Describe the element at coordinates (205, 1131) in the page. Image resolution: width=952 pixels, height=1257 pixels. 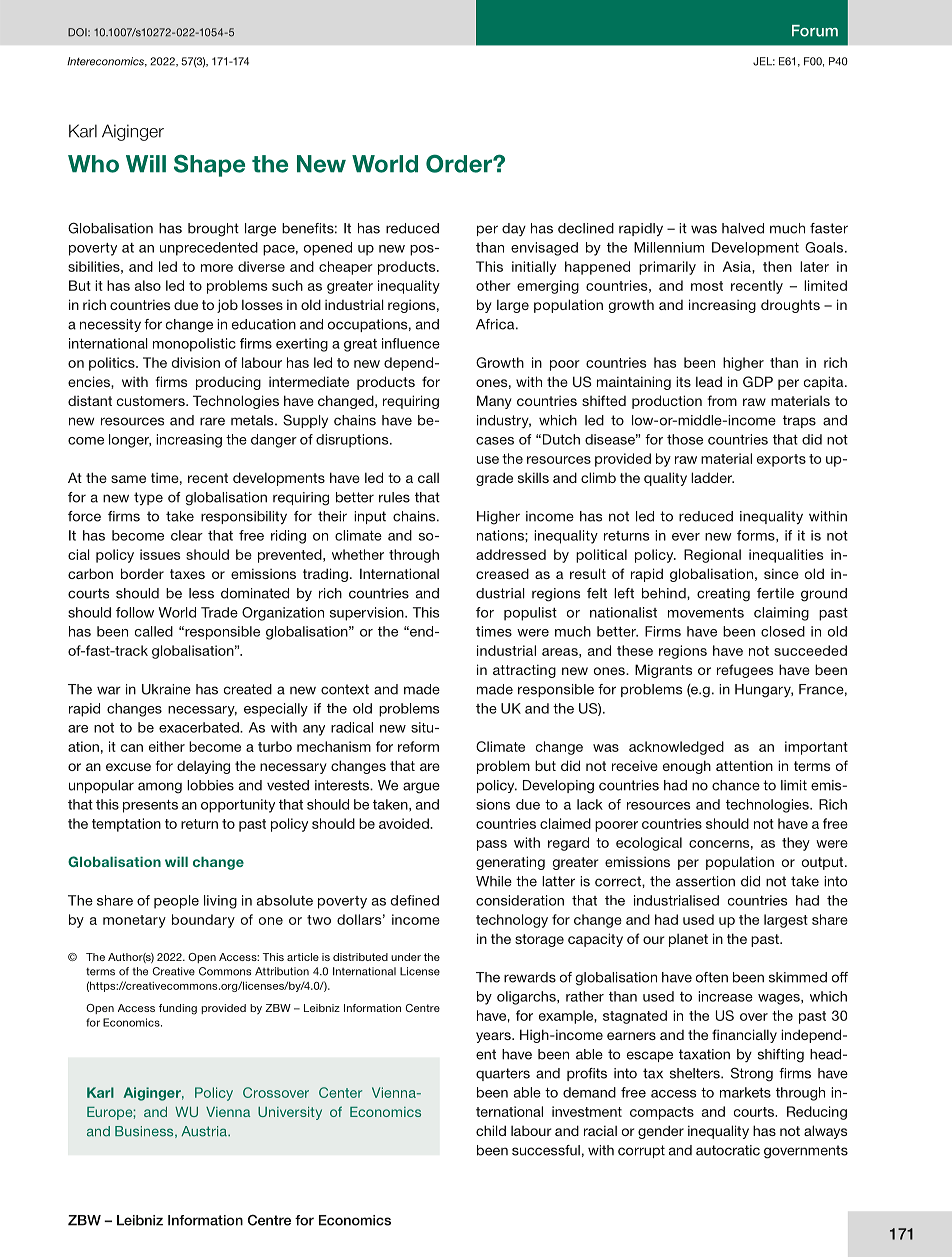
I see `Austria` at that location.
